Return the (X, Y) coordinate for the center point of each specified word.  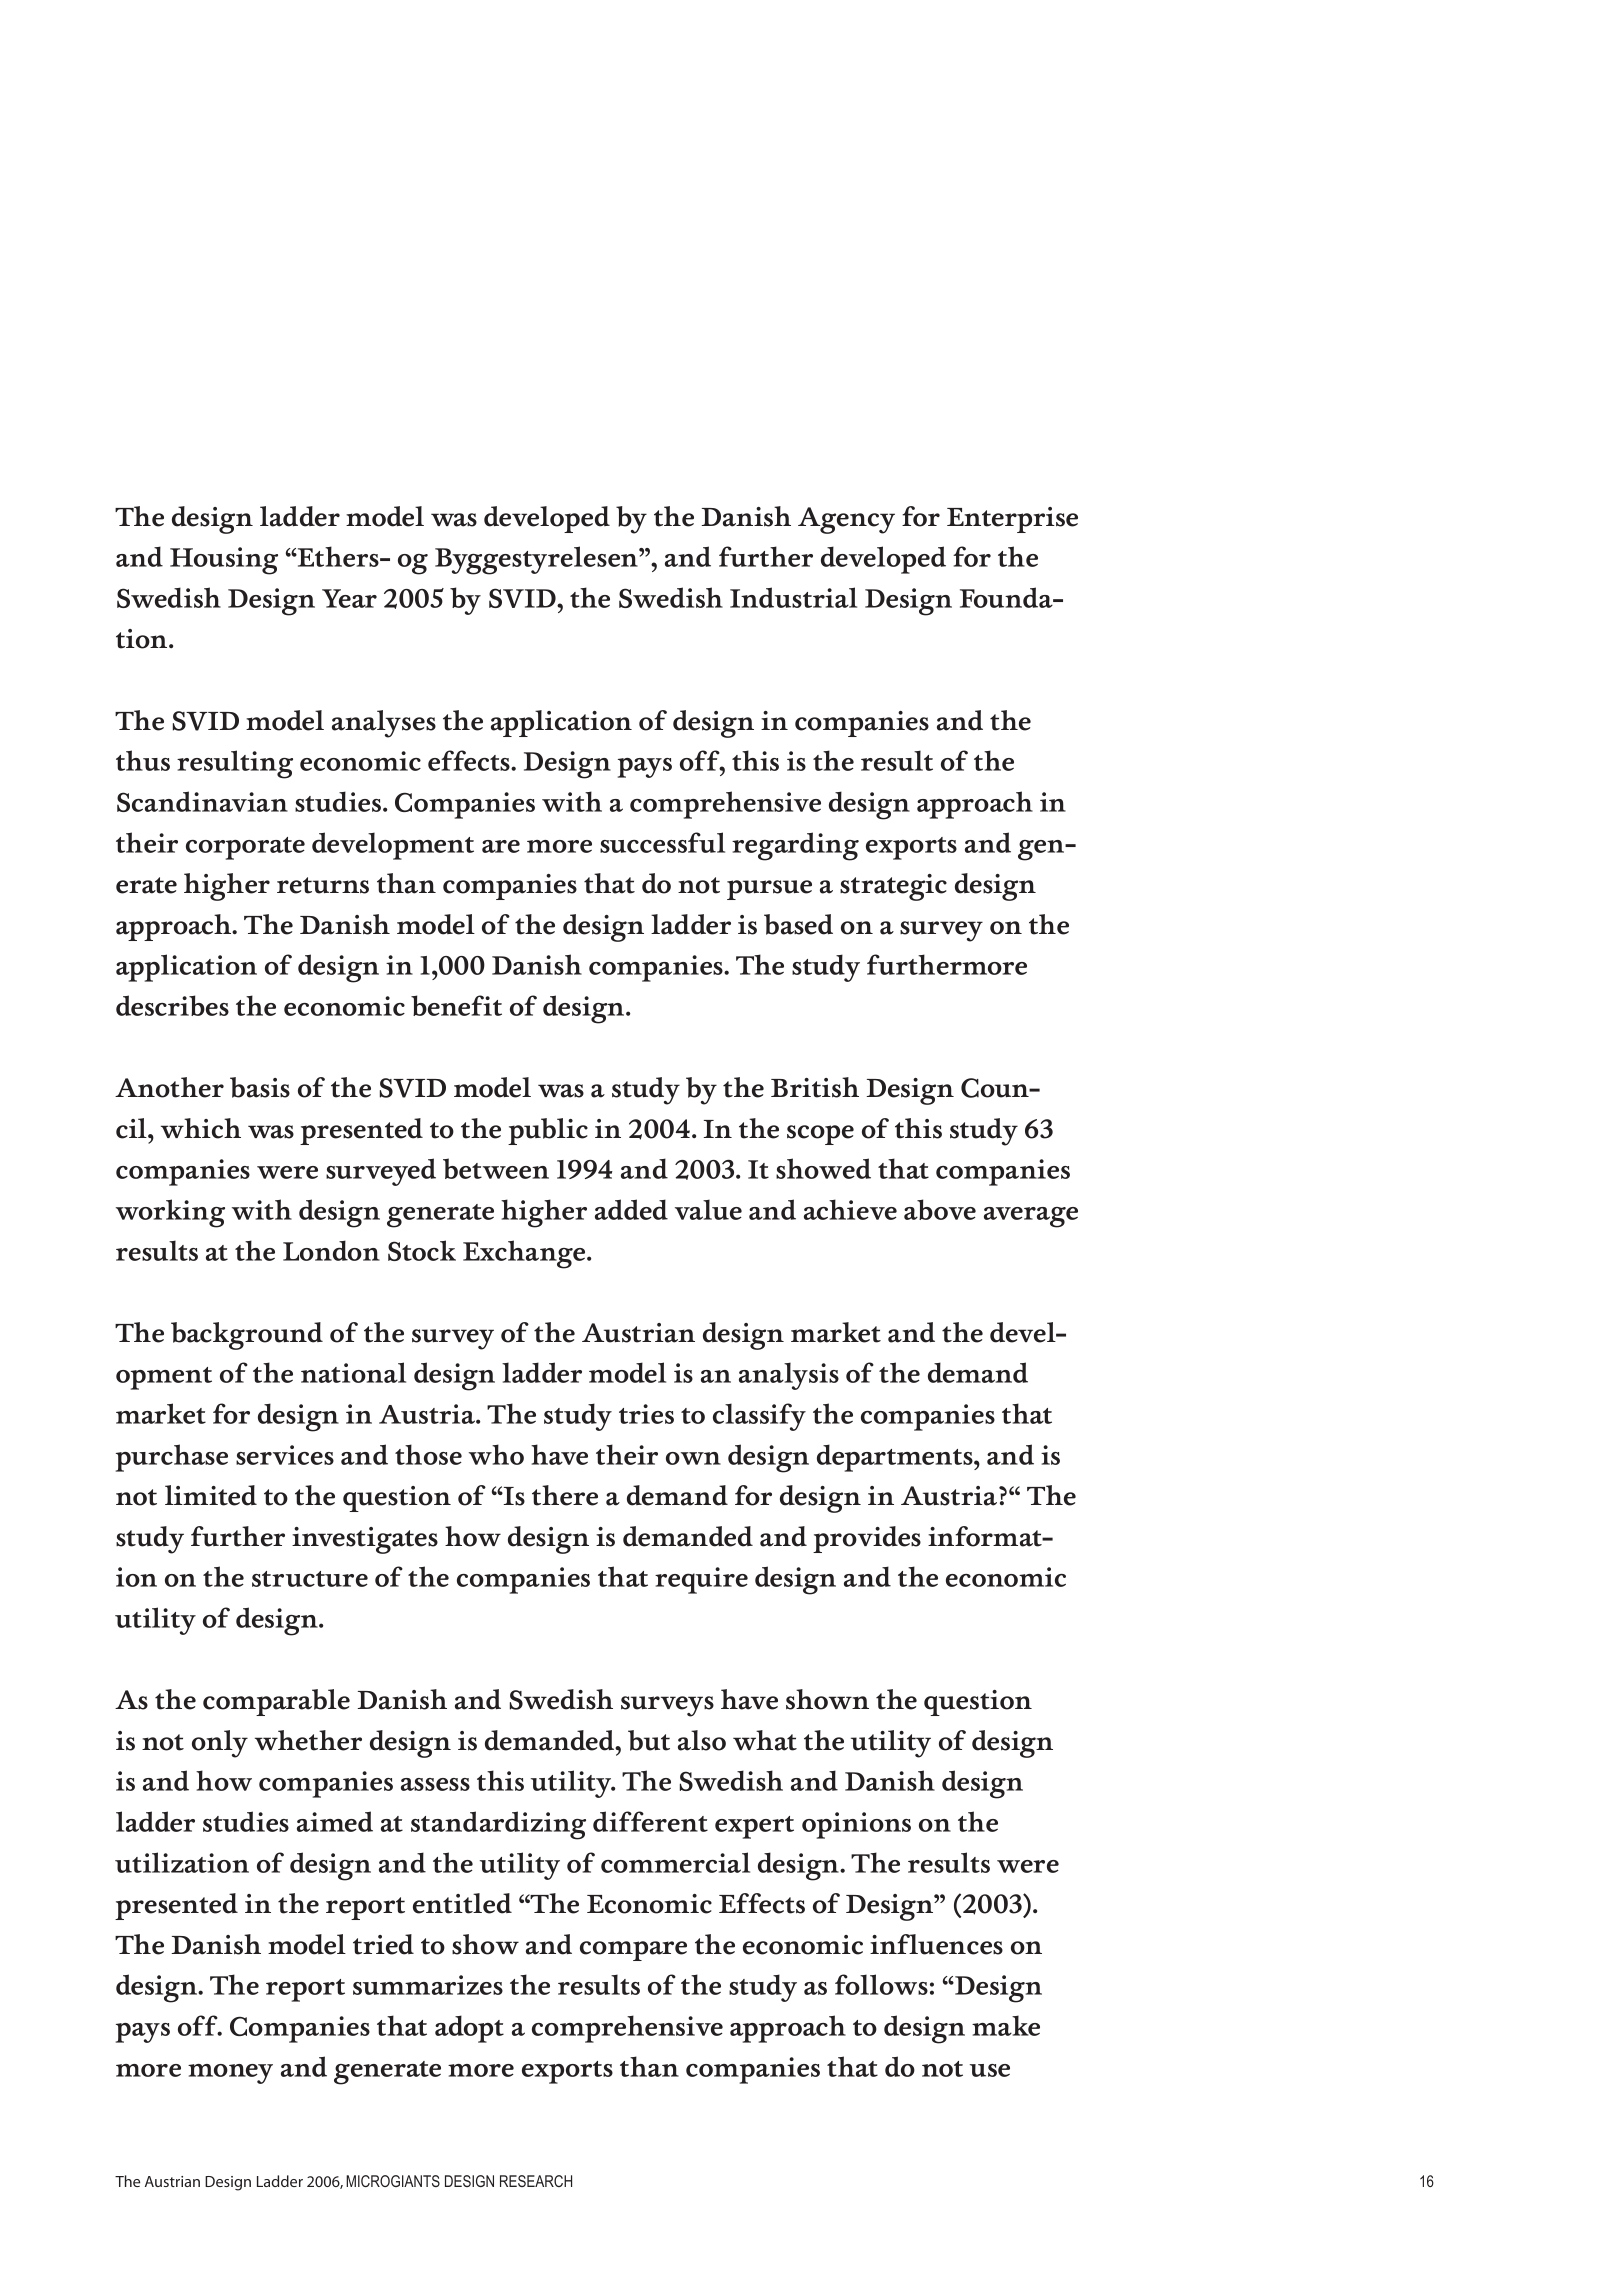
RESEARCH (536, 2181)
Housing (224, 561)
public (548, 1131)
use (990, 2070)
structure (310, 1579)
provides (867, 1539)
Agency (846, 520)
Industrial (793, 597)
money (230, 2074)
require (701, 1580)
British (815, 1087)
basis (260, 1087)
